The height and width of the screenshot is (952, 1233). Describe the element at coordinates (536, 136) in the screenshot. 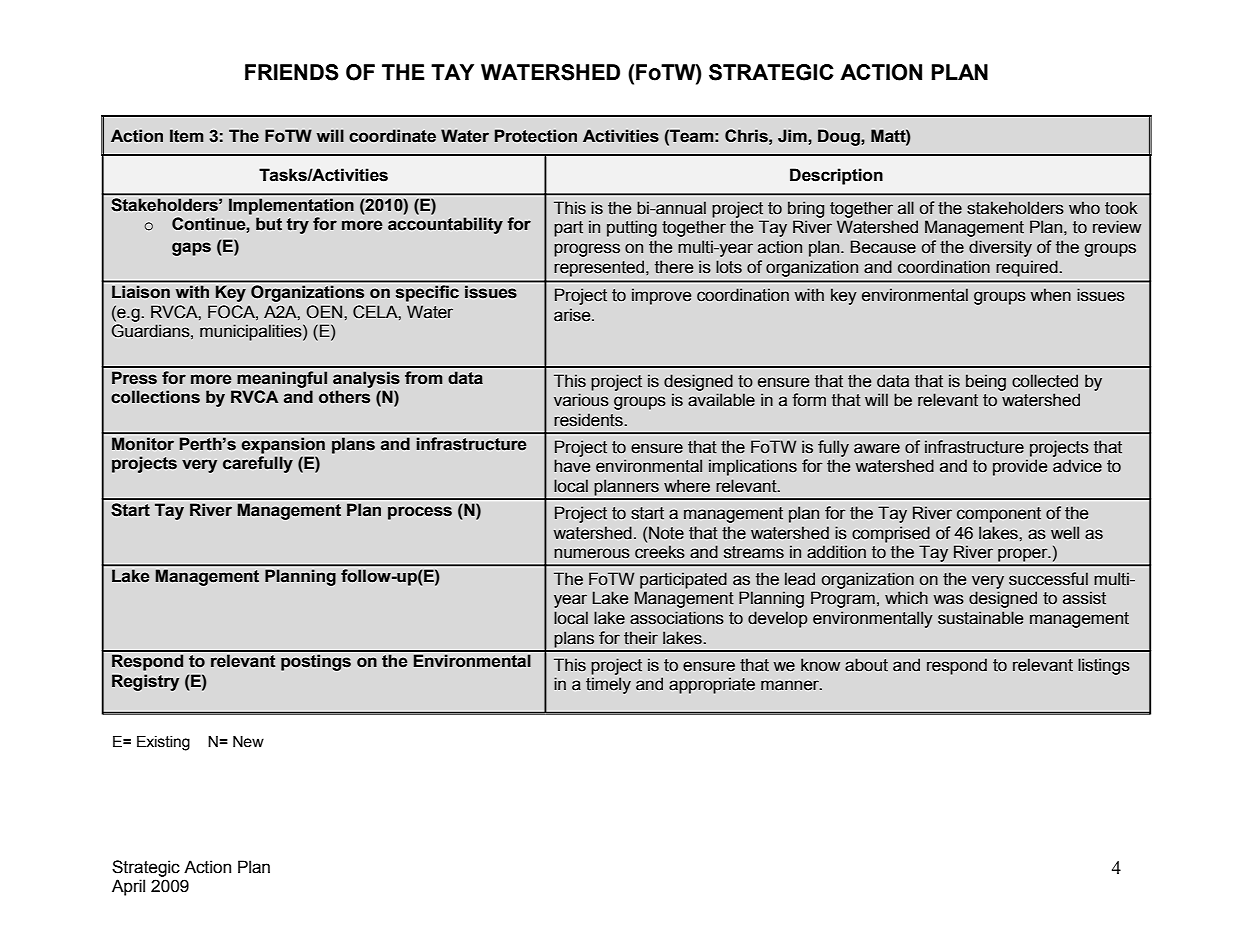

I see `Protection` at that location.
